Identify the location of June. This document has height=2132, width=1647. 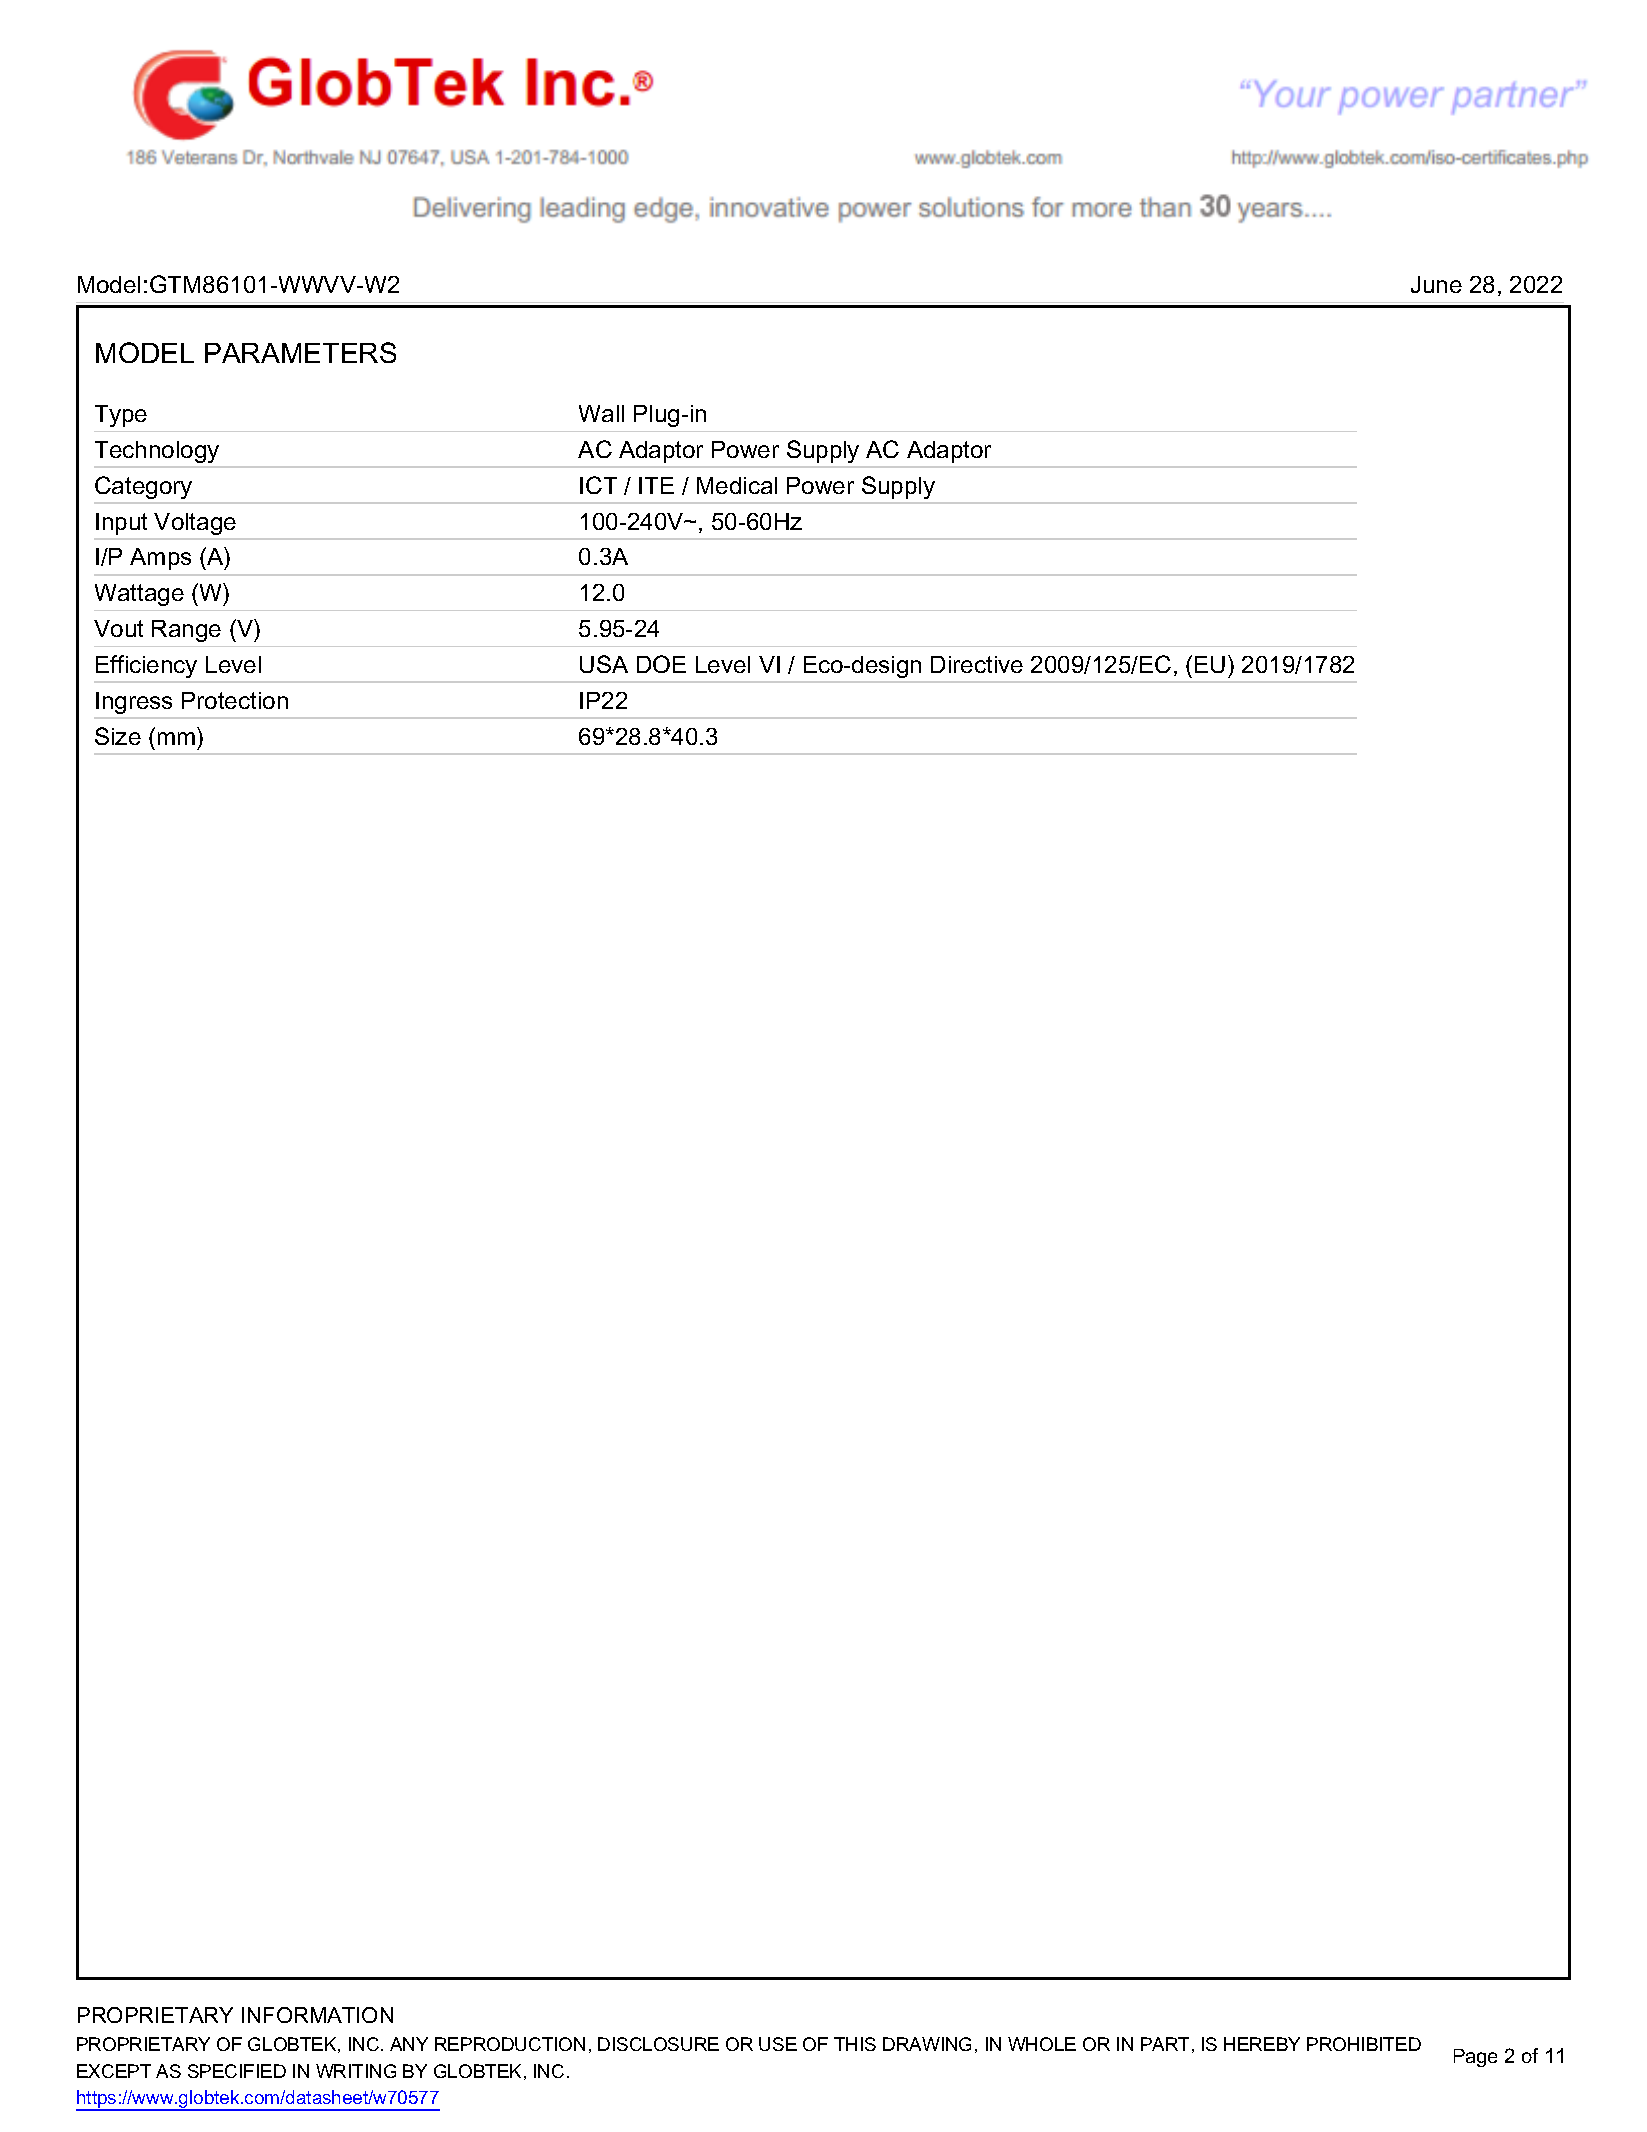
(1436, 284).
